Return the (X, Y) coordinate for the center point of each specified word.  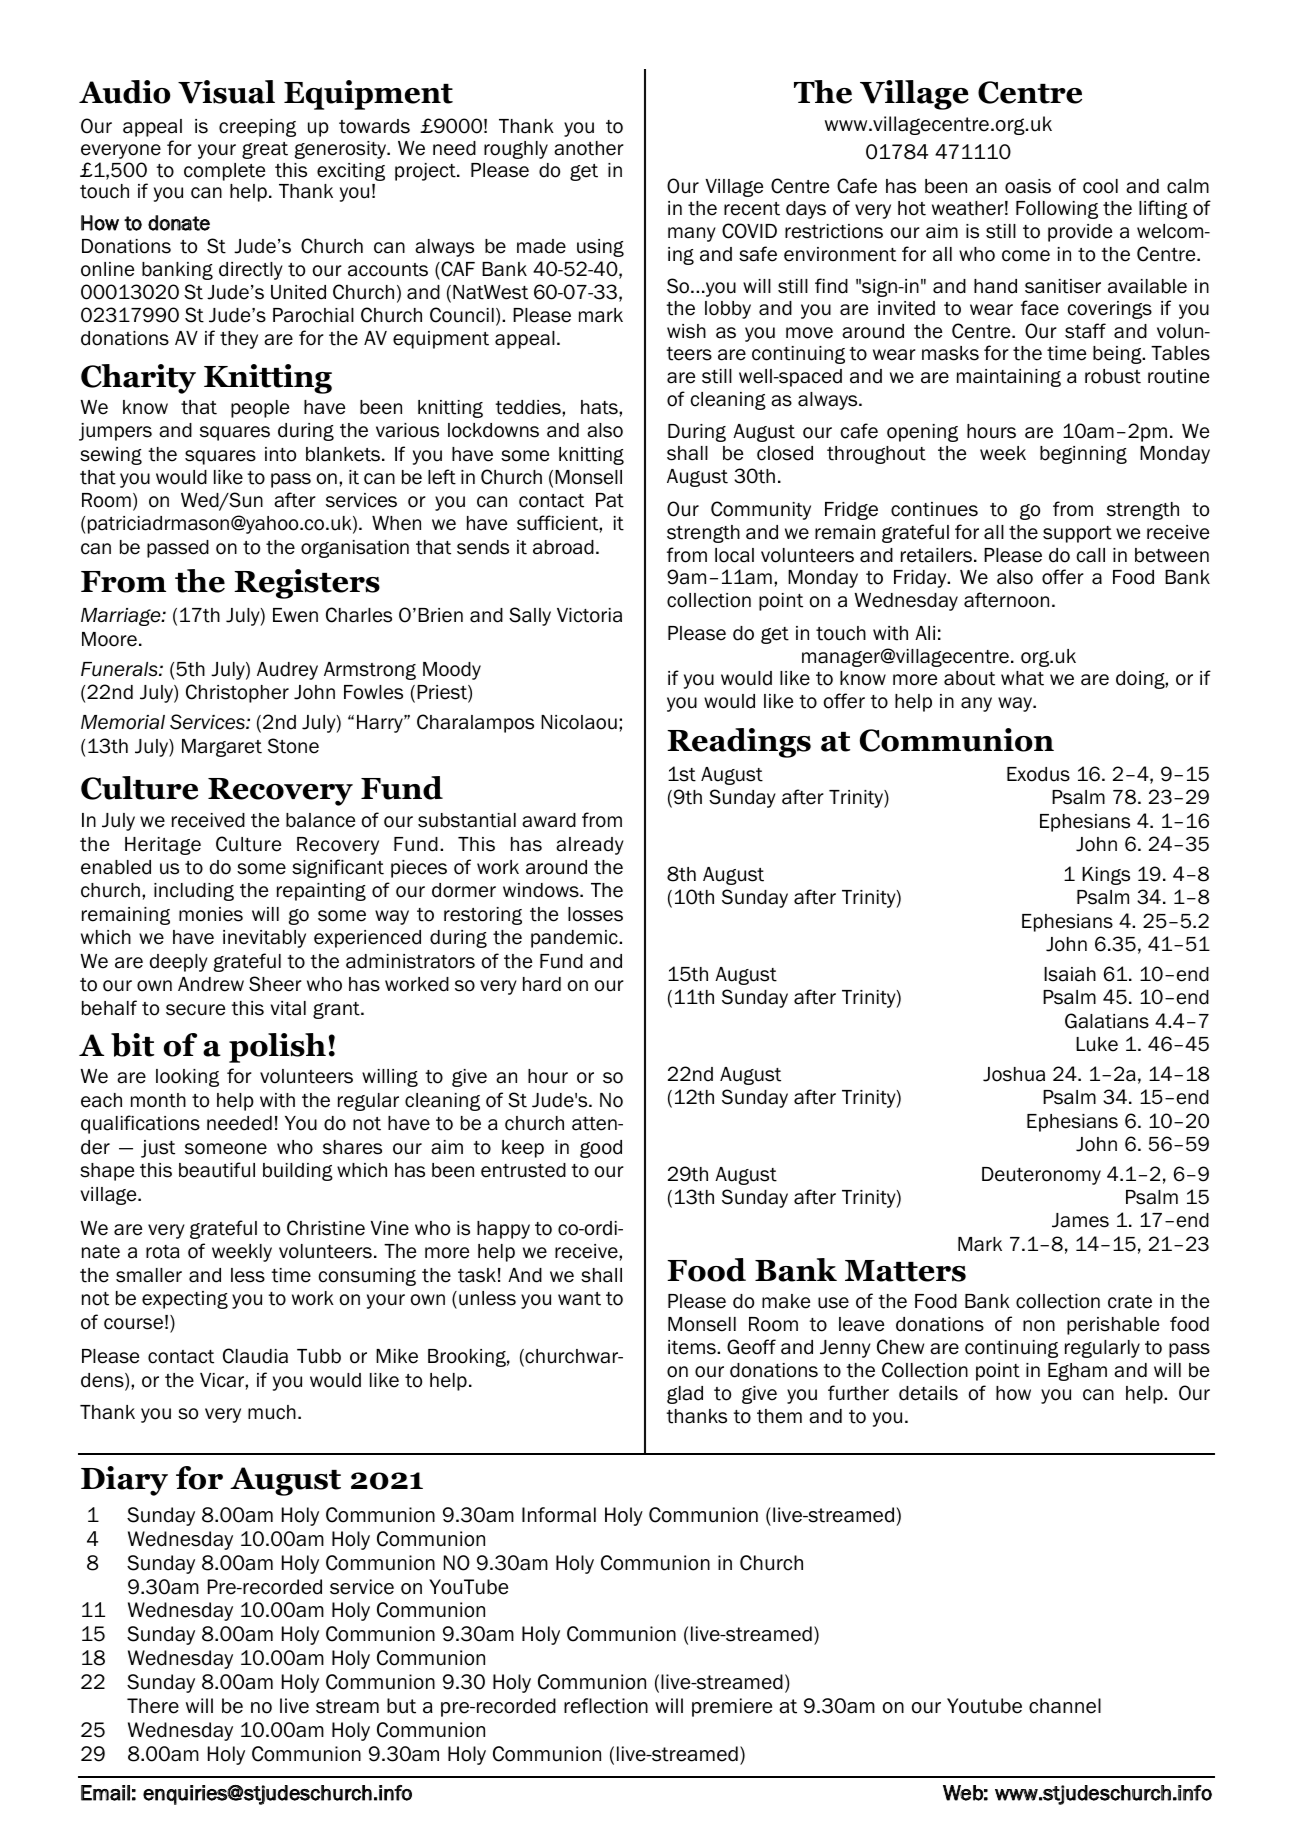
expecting (185, 1300)
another (589, 148)
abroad (563, 547)
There (153, 1706)
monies (211, 914)
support (1077, 534)
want (579, 1299)
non (1039, 1326)
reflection (606, 1706)
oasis (1028, 186)
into (280, 454)
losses (595, 914)
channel (1065, 1706)
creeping (257, 128)
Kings (1106, 876)
